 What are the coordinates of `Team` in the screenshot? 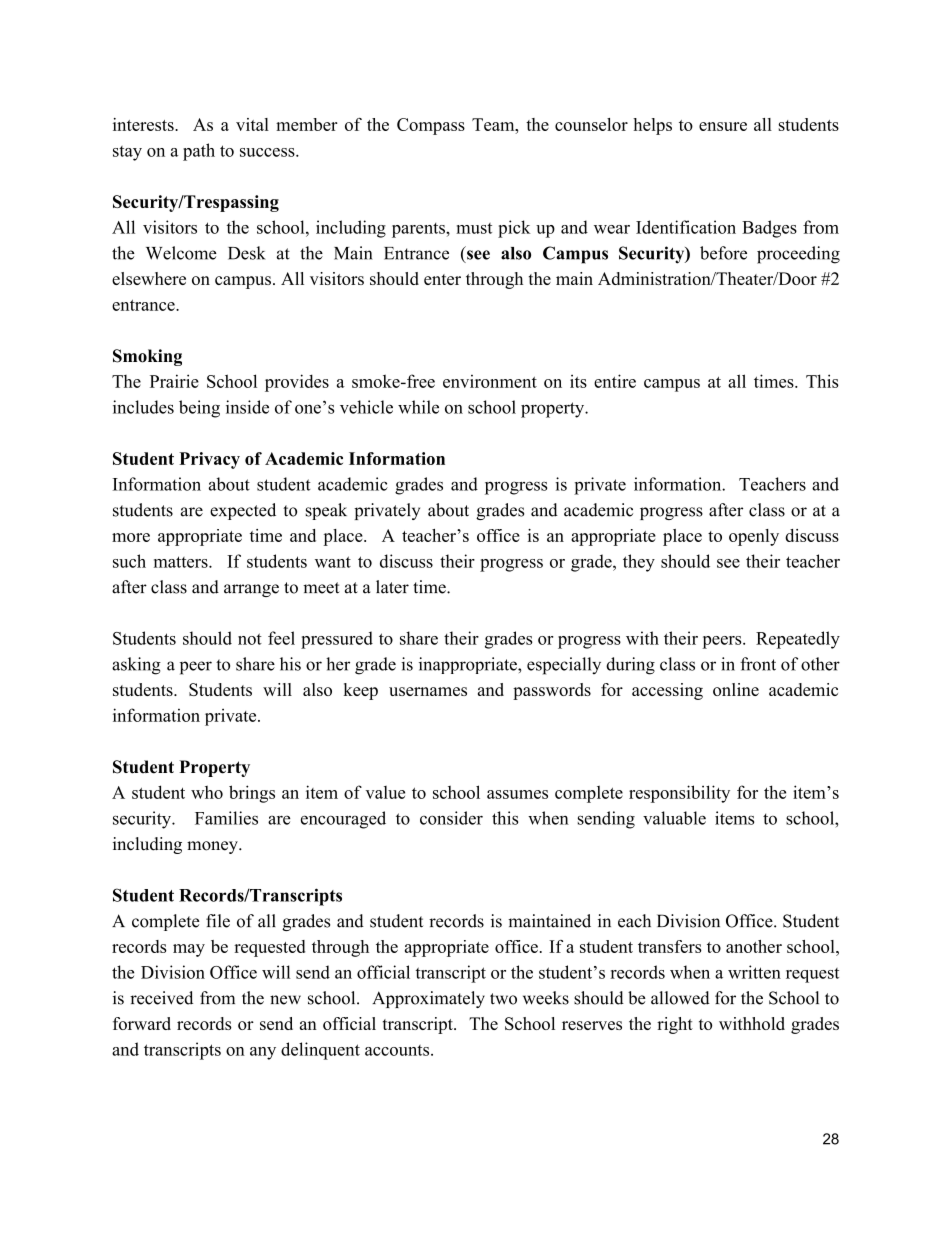 It's located at (494, 124).
